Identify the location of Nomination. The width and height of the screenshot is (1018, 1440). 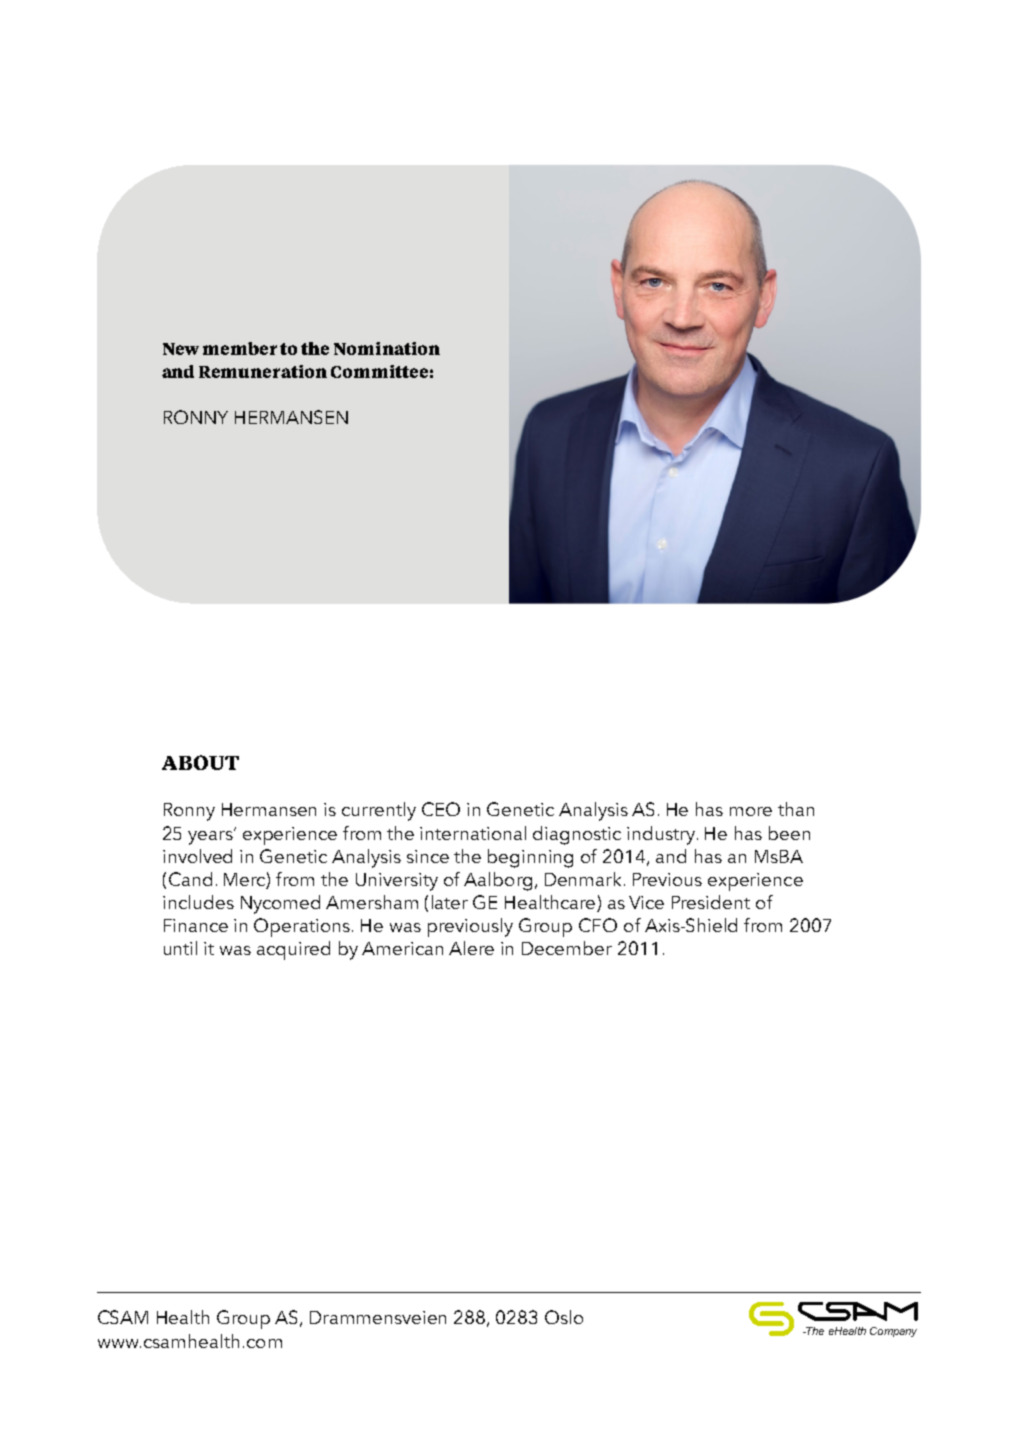
(387, 348).
